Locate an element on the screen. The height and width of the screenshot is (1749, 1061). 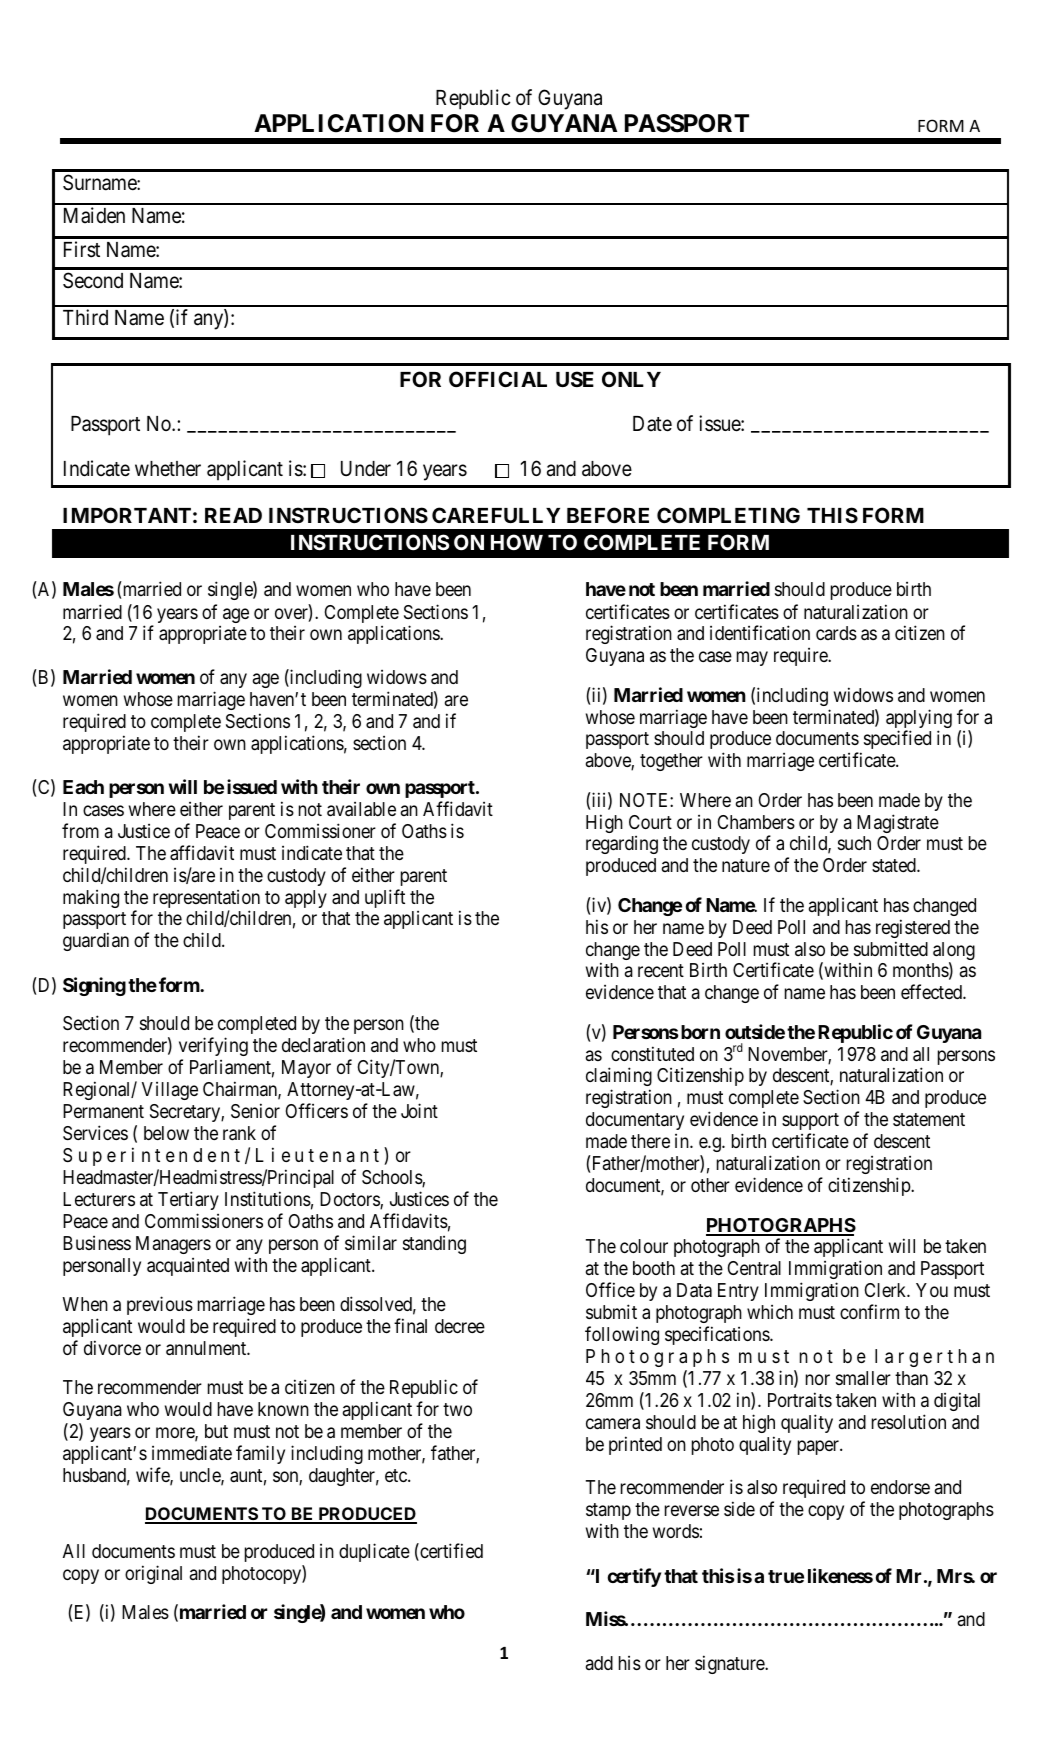
endorse is located at coordinates (900, 1487).
